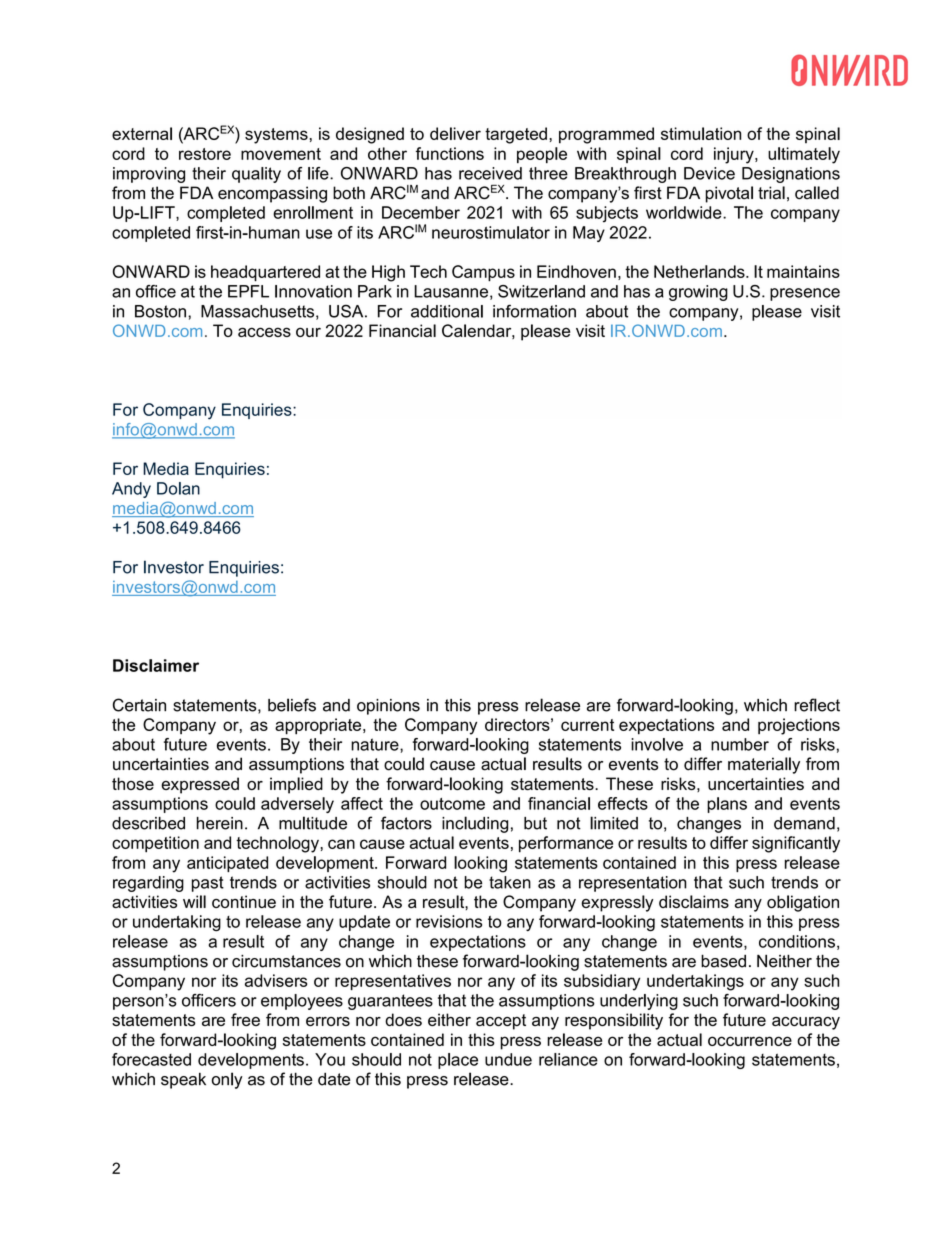  What do you see at coordinates (227, 1080) in the screenshot?
I see `only` at bounding box center [227, 1080].
